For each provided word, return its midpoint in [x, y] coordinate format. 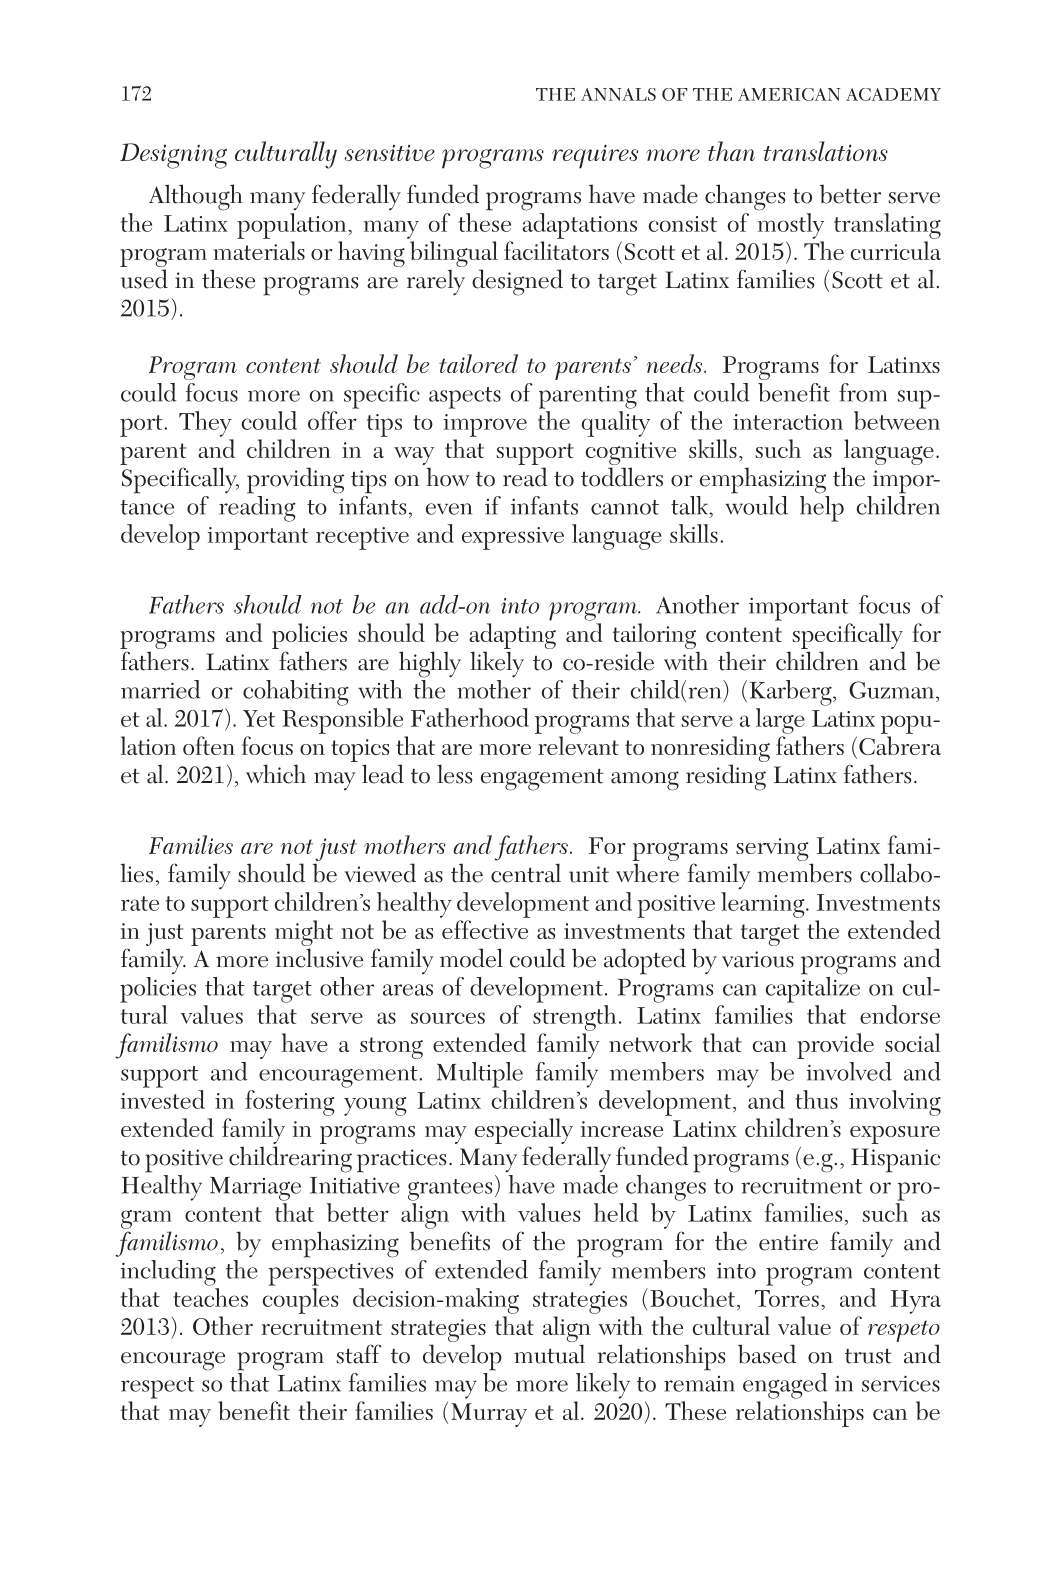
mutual [549, 1354]
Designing [173, 156]
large [780, 721]
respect [157, 1388]
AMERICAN [789, 94]
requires [595, 156]
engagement [542, 780]
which [276, 774]
